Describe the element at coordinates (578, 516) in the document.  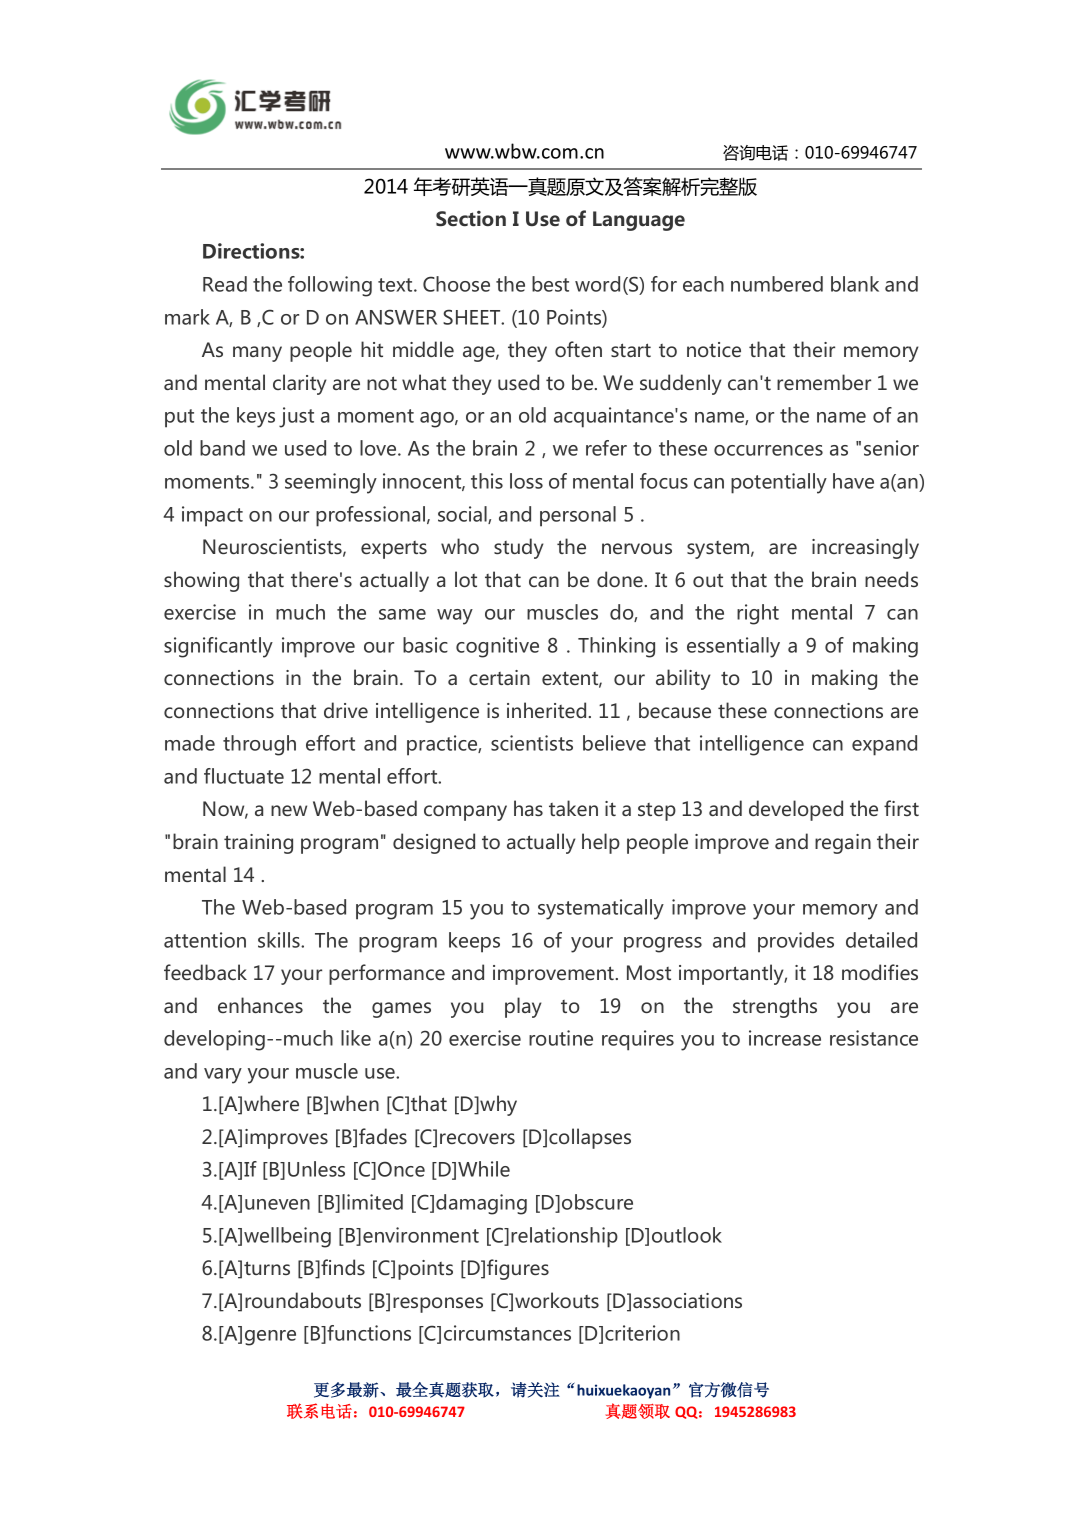
I see `personal` at that location.
